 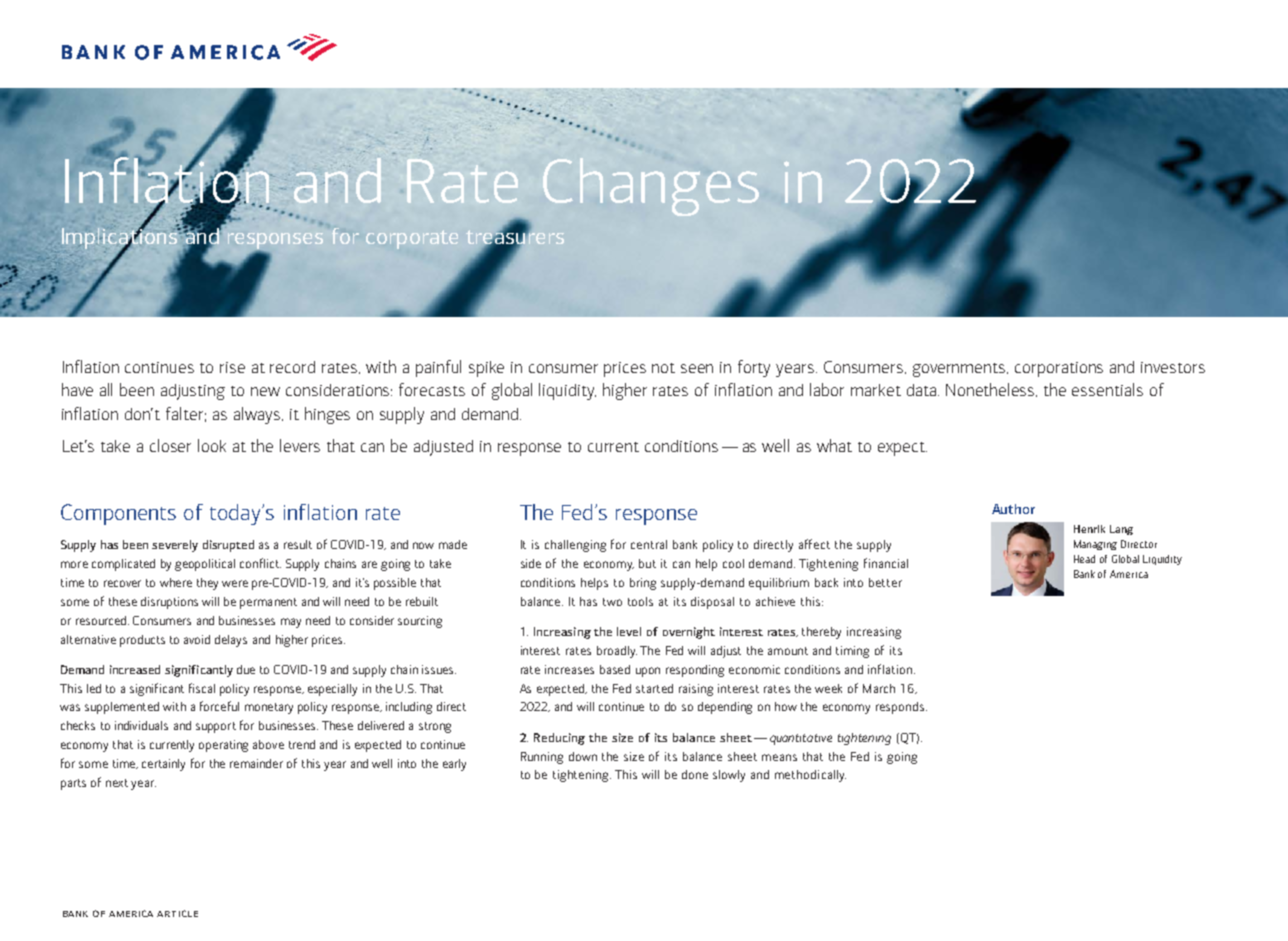 I want to click on corporations, so click(x=1059, y=369).
